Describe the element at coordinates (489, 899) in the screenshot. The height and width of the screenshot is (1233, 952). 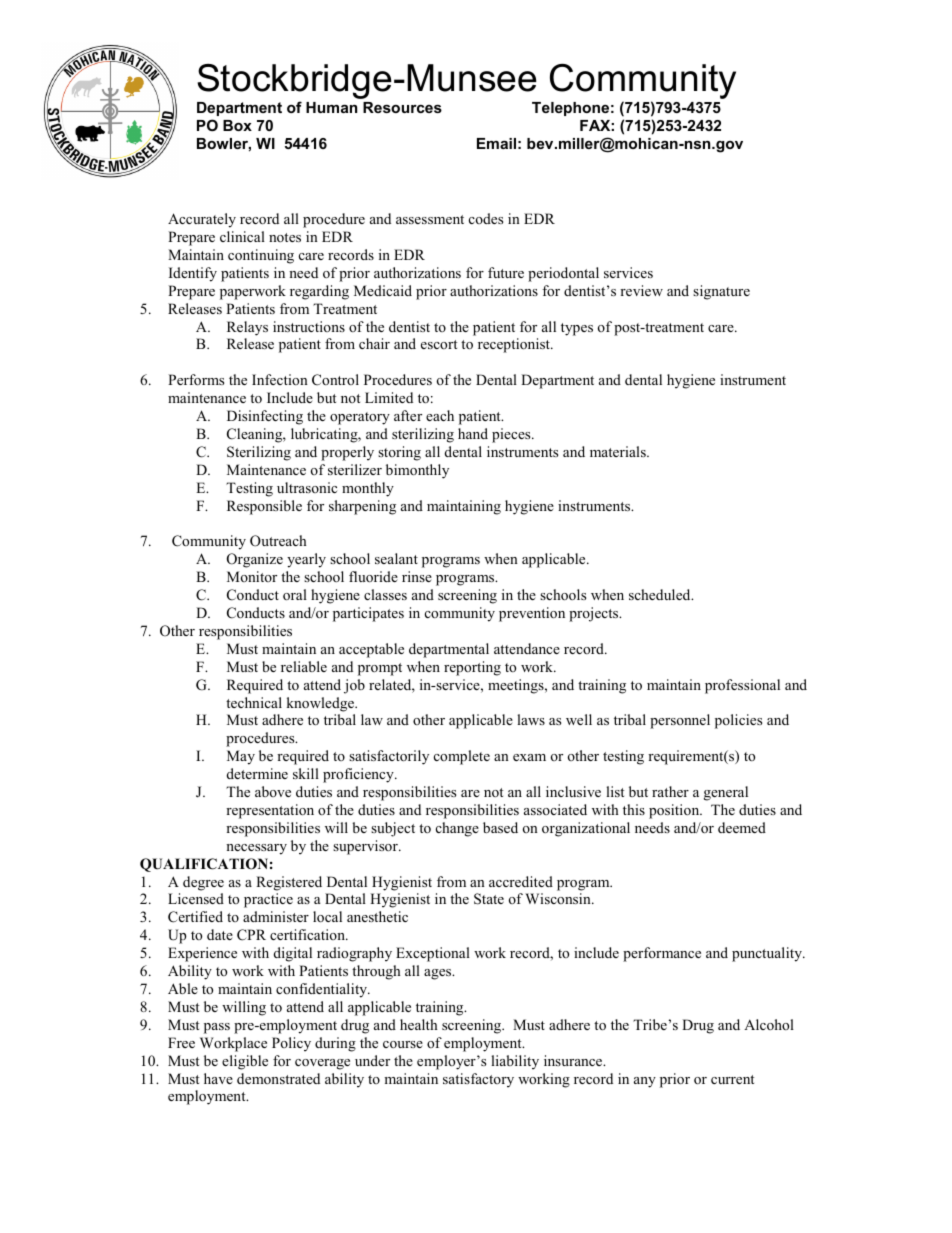
I see `State` at that location.
